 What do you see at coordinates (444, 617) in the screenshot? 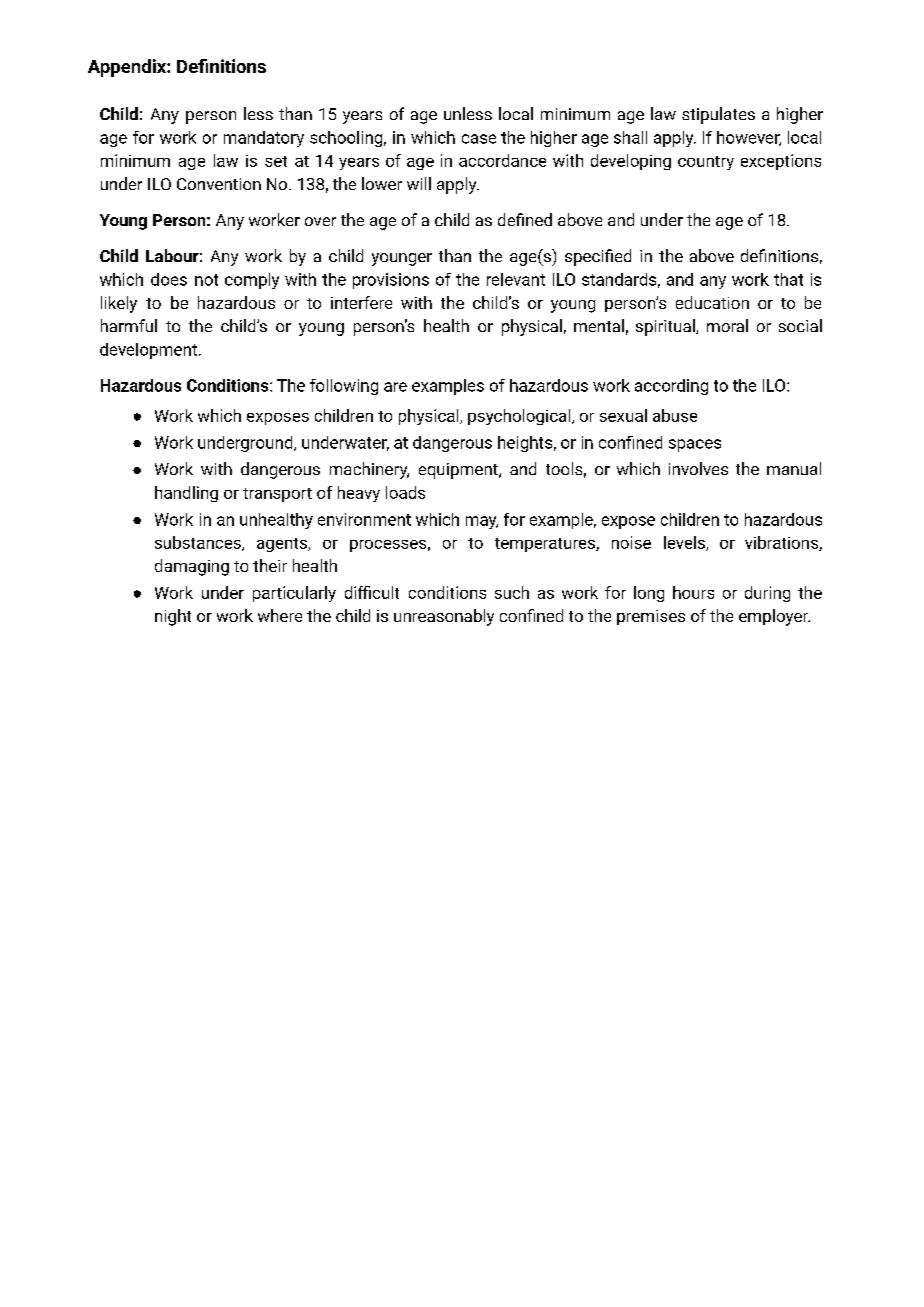
I see `unreasonably` at bounding box center [444, 617].
